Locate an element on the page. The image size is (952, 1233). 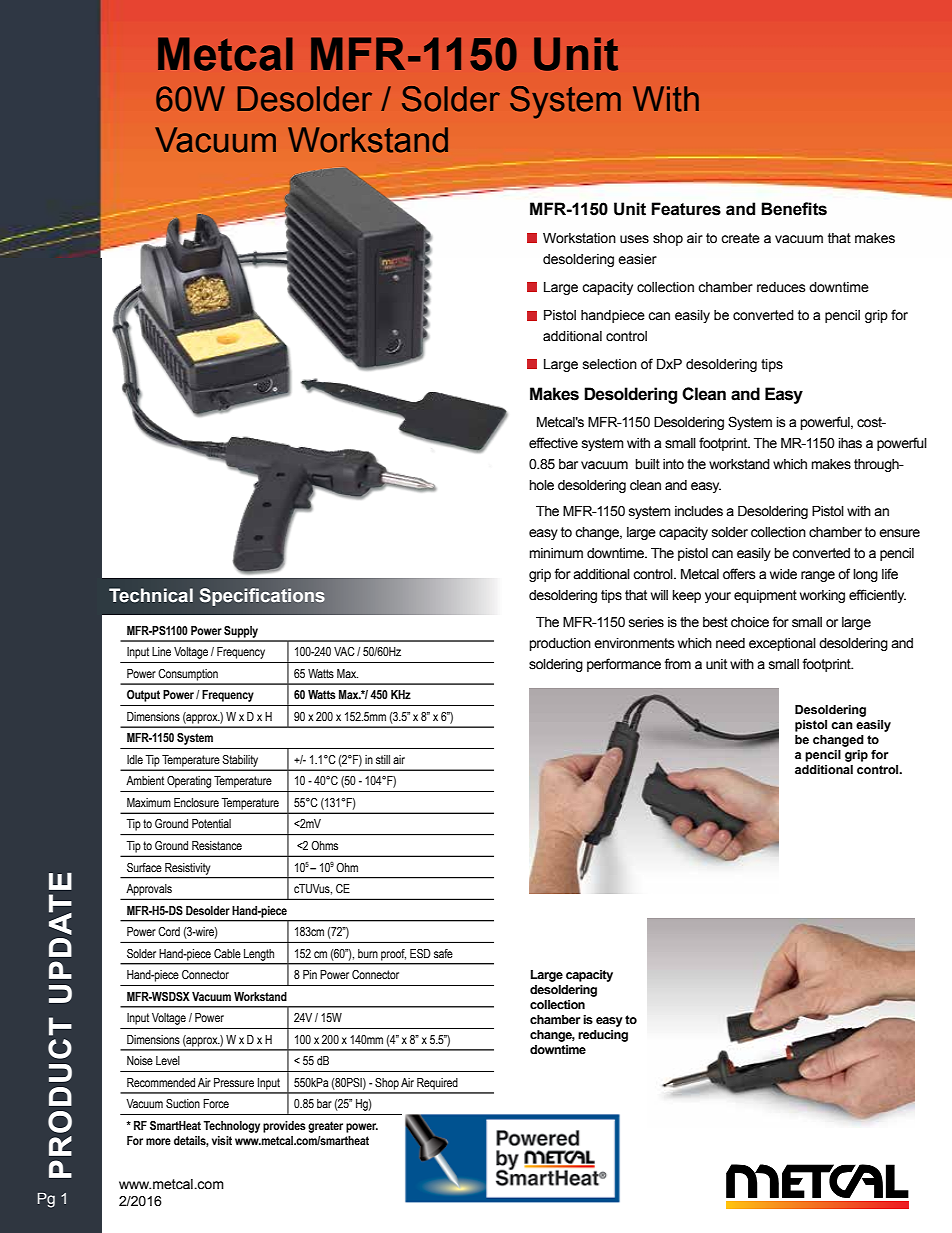
uses is located at coordinates (634, 239).
